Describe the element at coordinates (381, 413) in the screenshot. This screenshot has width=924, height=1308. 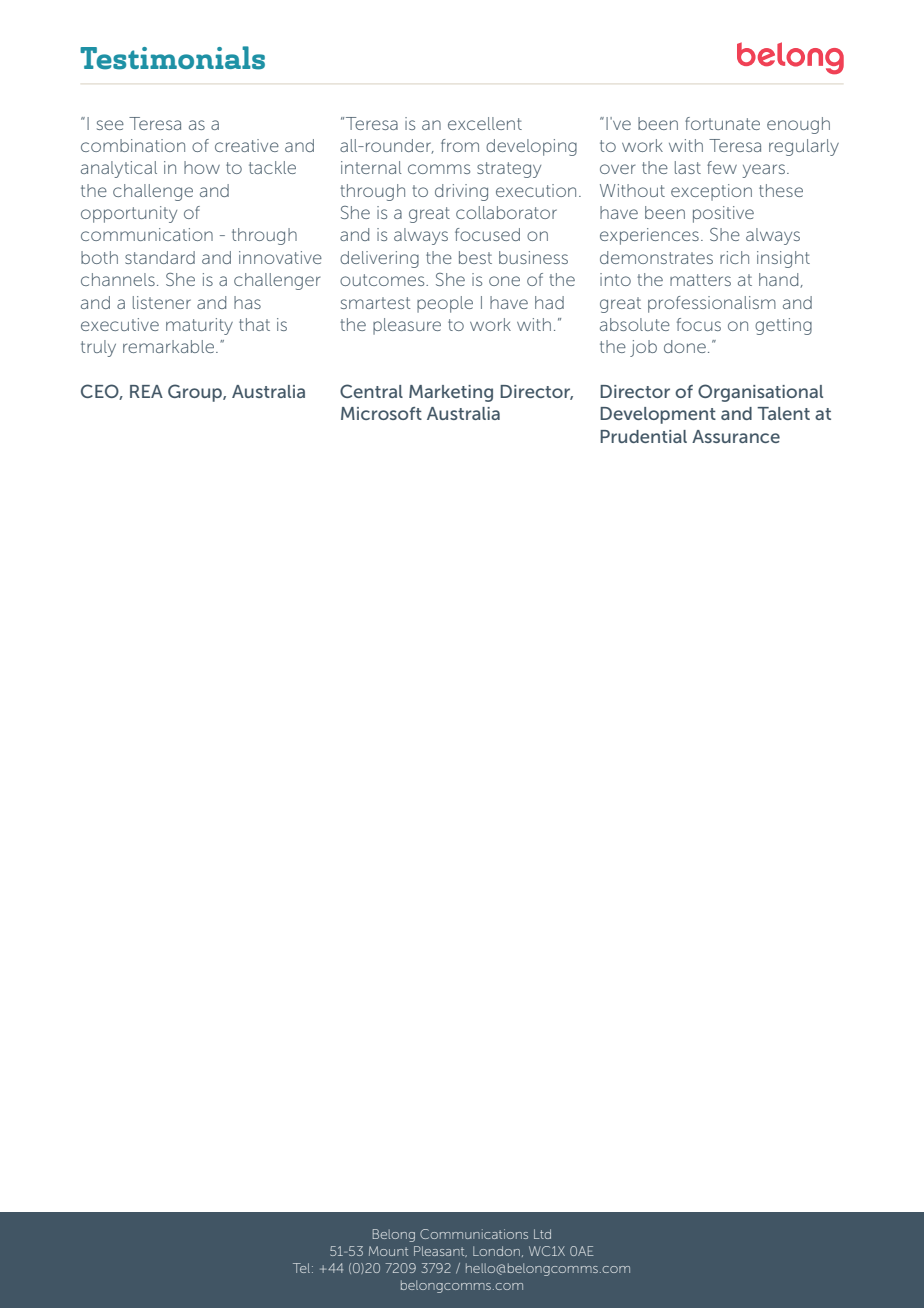
I see `Microsoft` at that location.
